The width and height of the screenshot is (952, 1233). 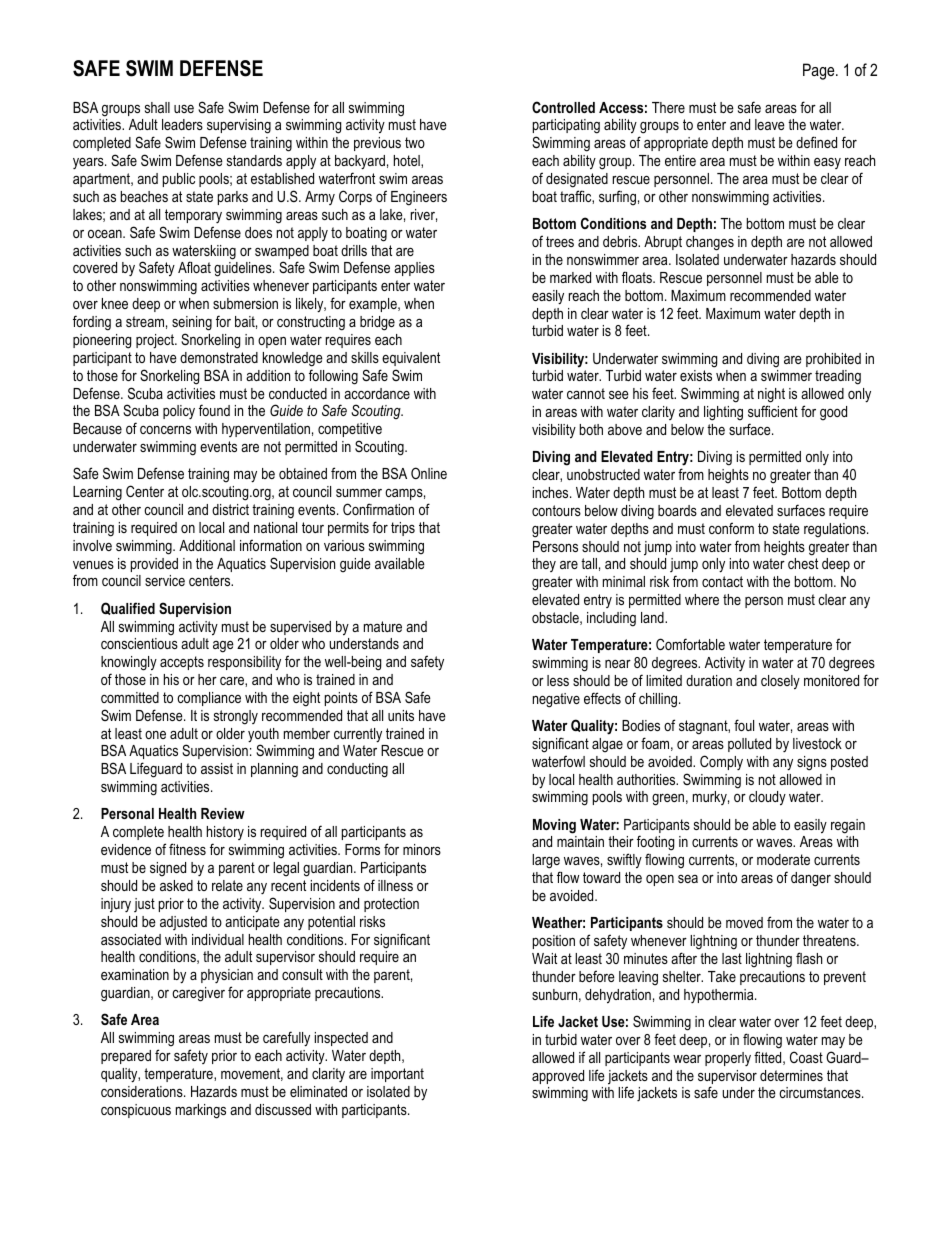 I want to click on leave, so click(x=770, y=124).
